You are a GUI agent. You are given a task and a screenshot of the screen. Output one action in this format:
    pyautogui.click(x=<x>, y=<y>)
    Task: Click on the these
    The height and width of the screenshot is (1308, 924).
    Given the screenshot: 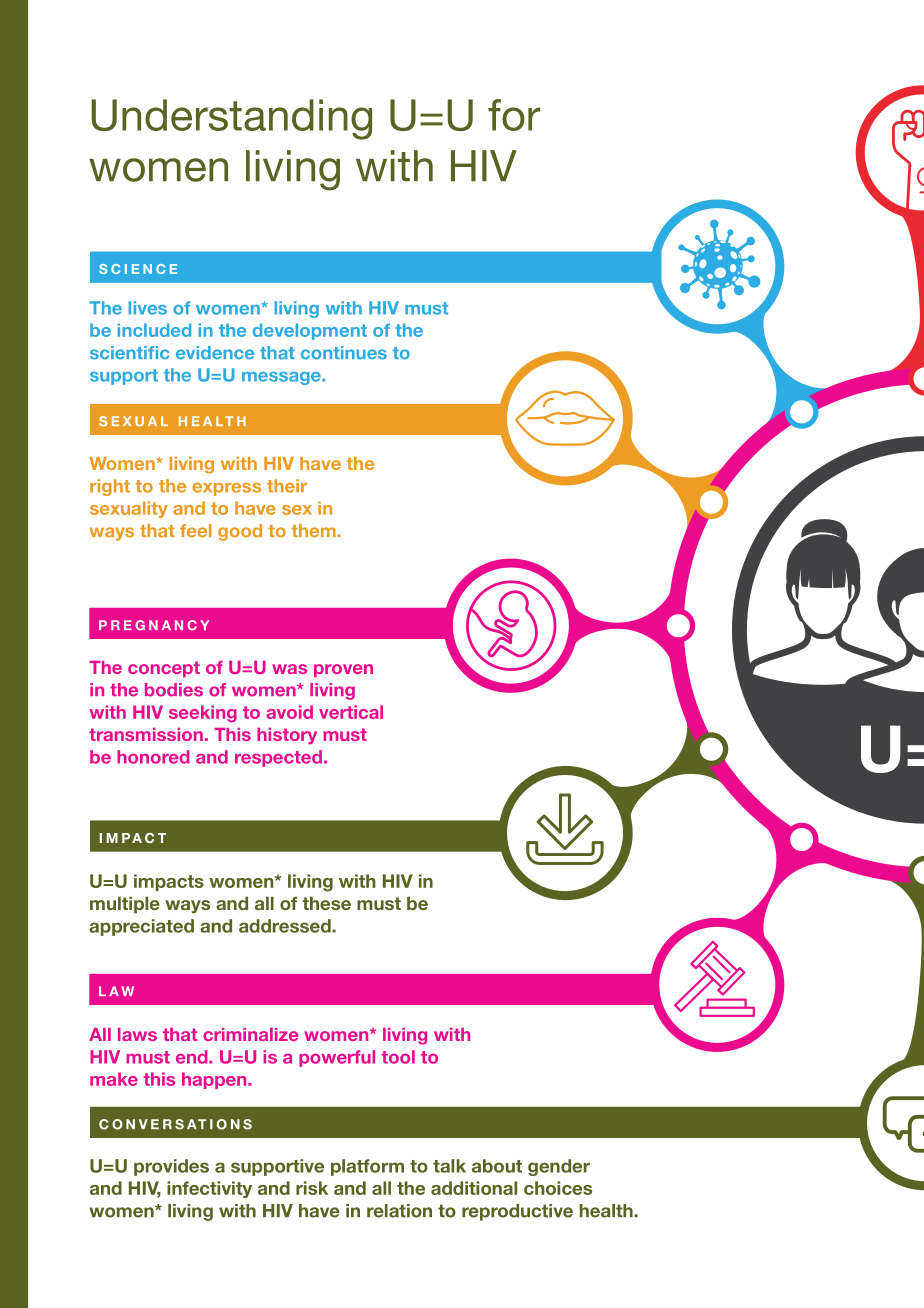 What is the action you would take?
    pyautogui.click(x=326, y=903)
